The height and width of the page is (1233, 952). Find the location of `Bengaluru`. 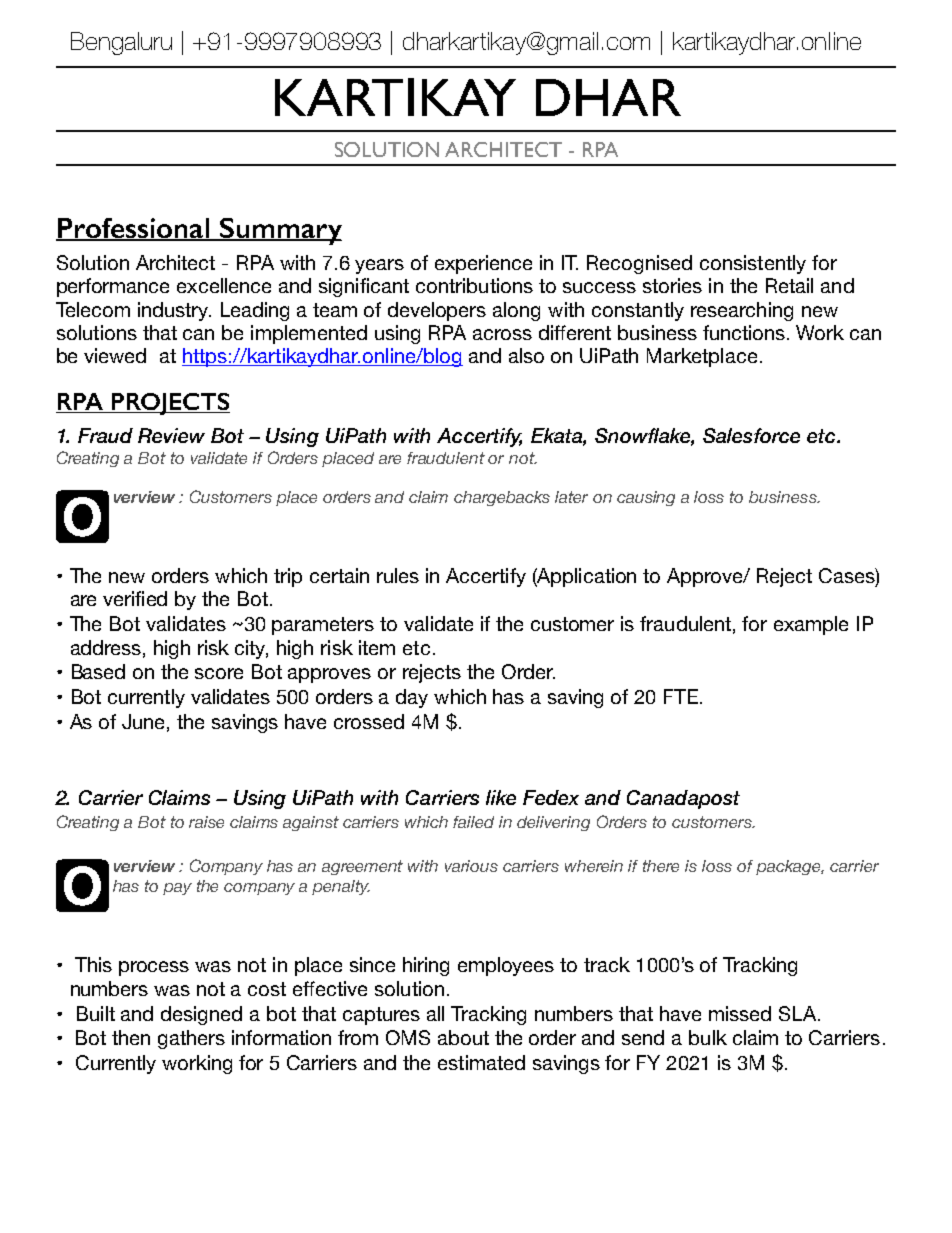

Bengaluru is located at coordinates (121, 43).
